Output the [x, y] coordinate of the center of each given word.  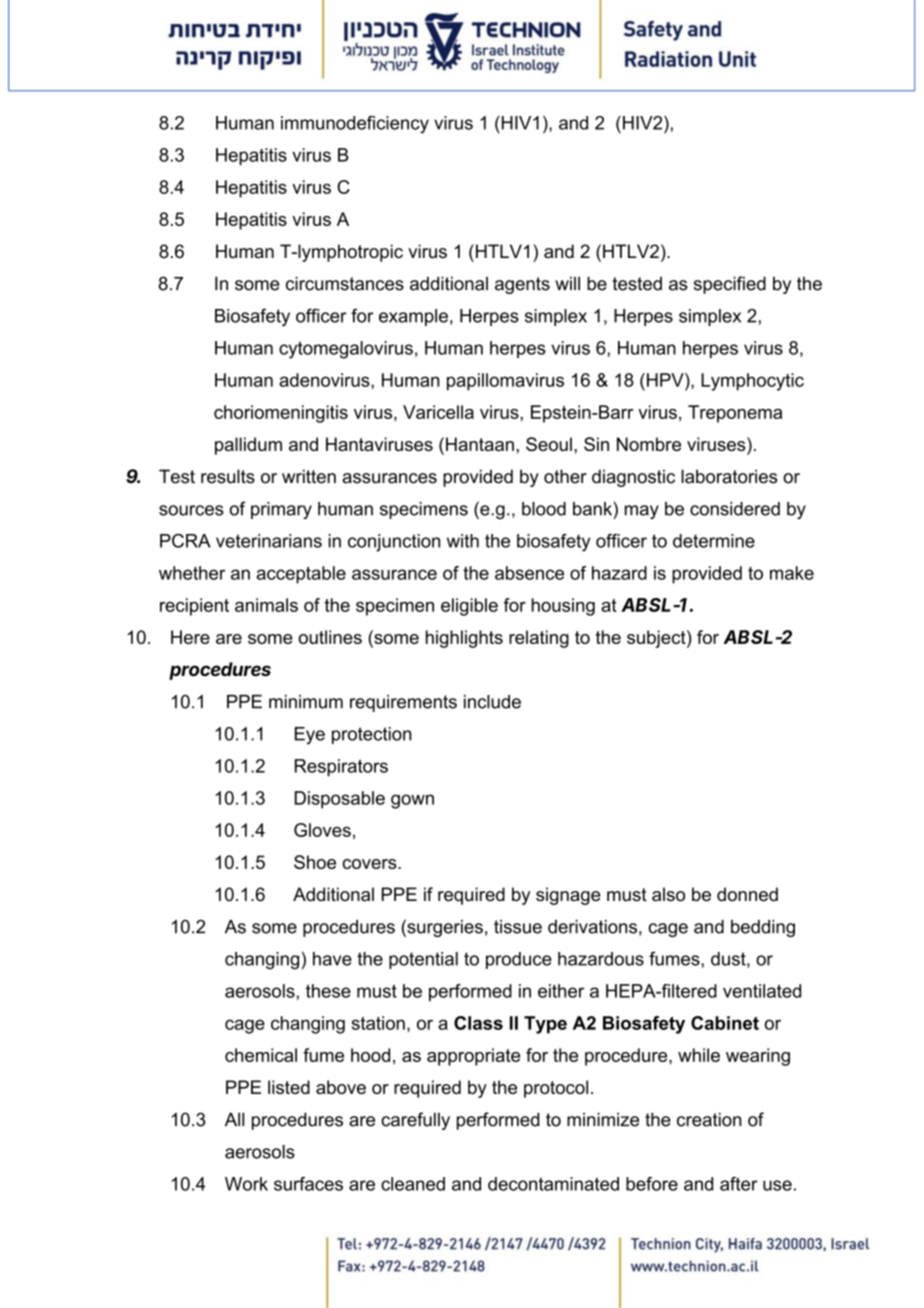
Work [246, 1184]
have [332, 959]
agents [522, 285]
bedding [763, 928]
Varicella [438, 412]
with [463, 541]
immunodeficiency [355, 125]
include [492, 702]
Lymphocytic [752, 382]
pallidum [248, 446]
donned [747, 894]
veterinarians [269, 541]
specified [730, 285]
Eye [310, 735]
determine [714, 541]
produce [519, 960]
